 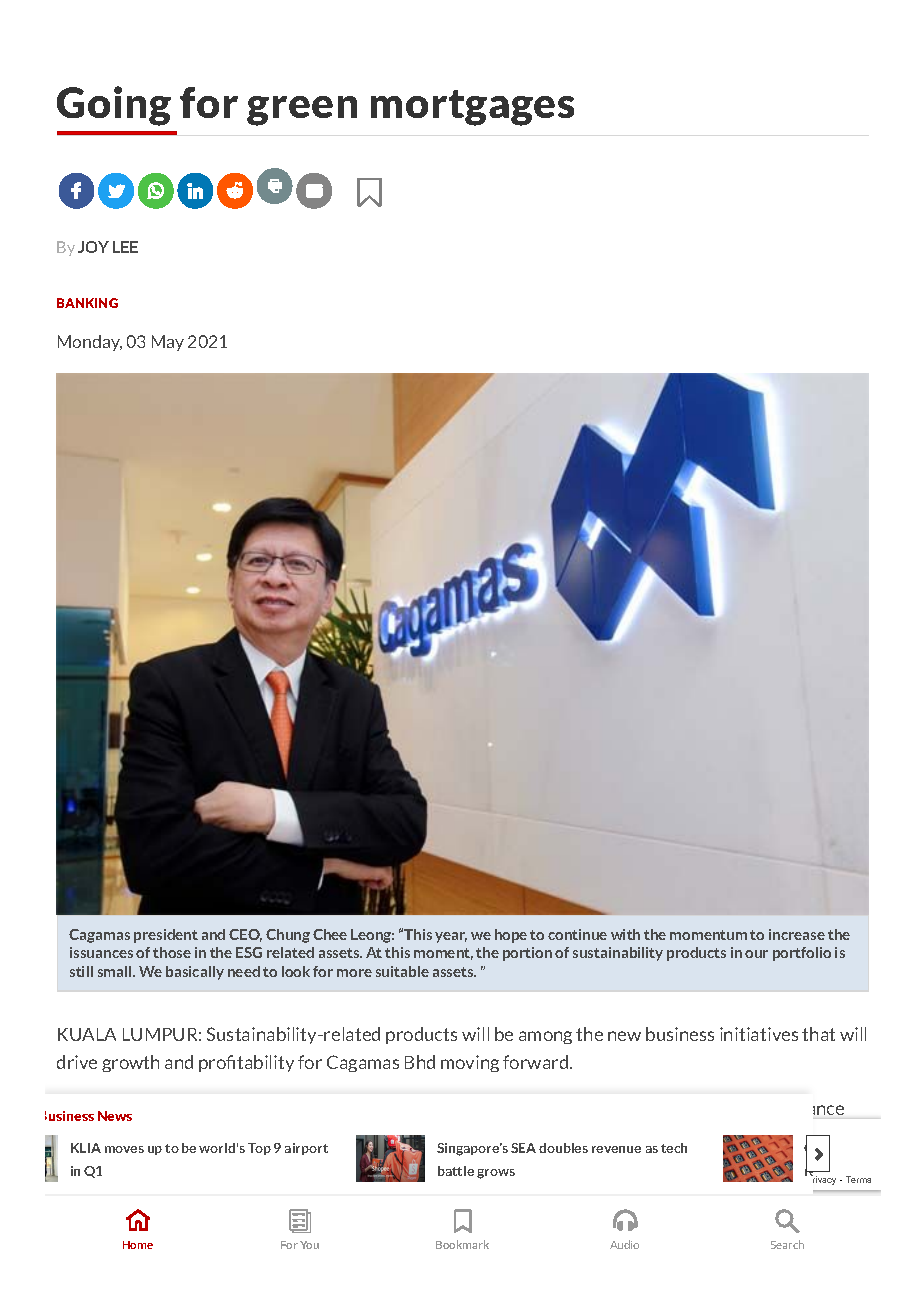 What do you see at coordinates (302, 111) in the screenshot?
I see `green` at bounding box center [302, 111].
